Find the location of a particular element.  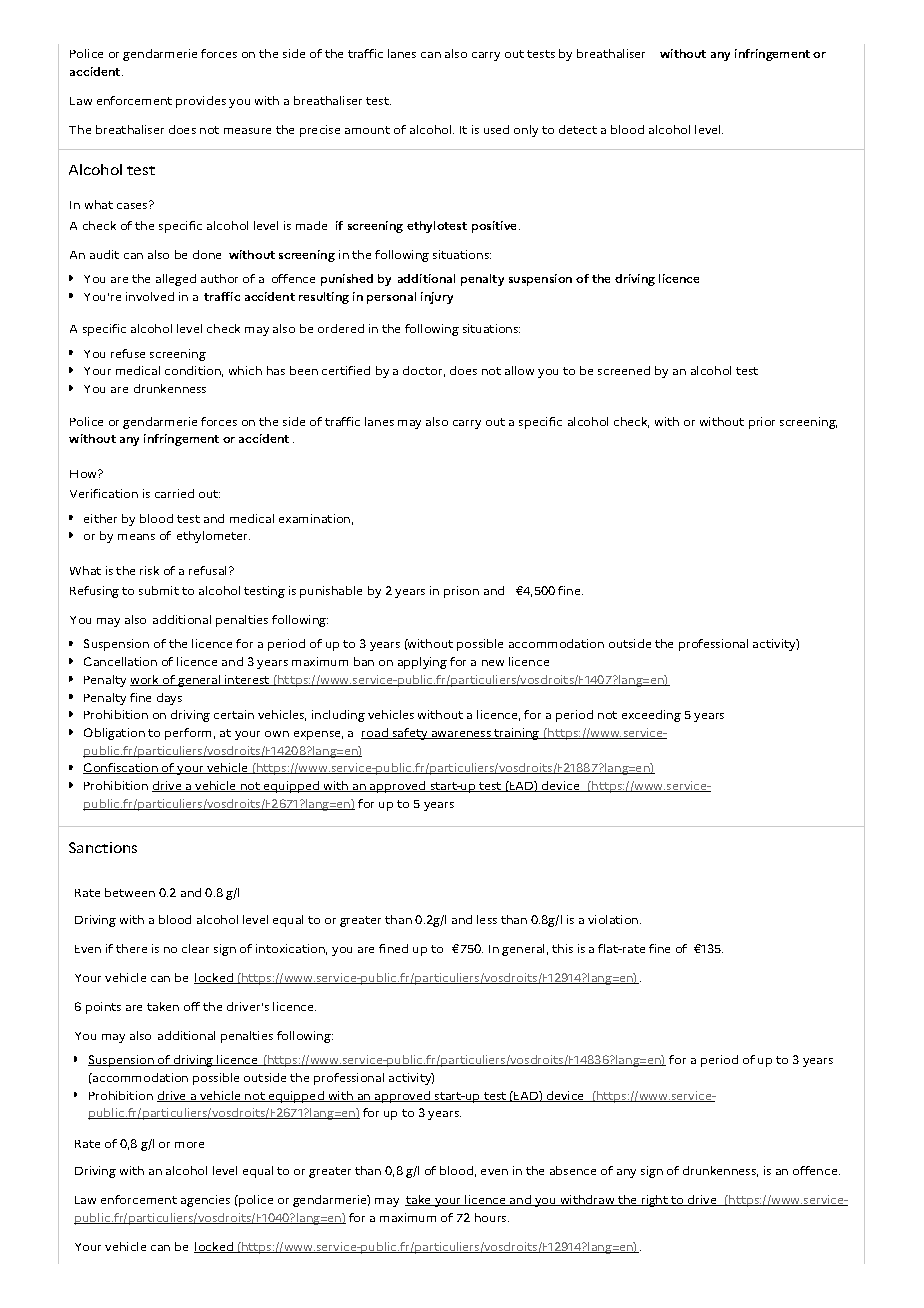

applying is located at coordinates (422, 663).
